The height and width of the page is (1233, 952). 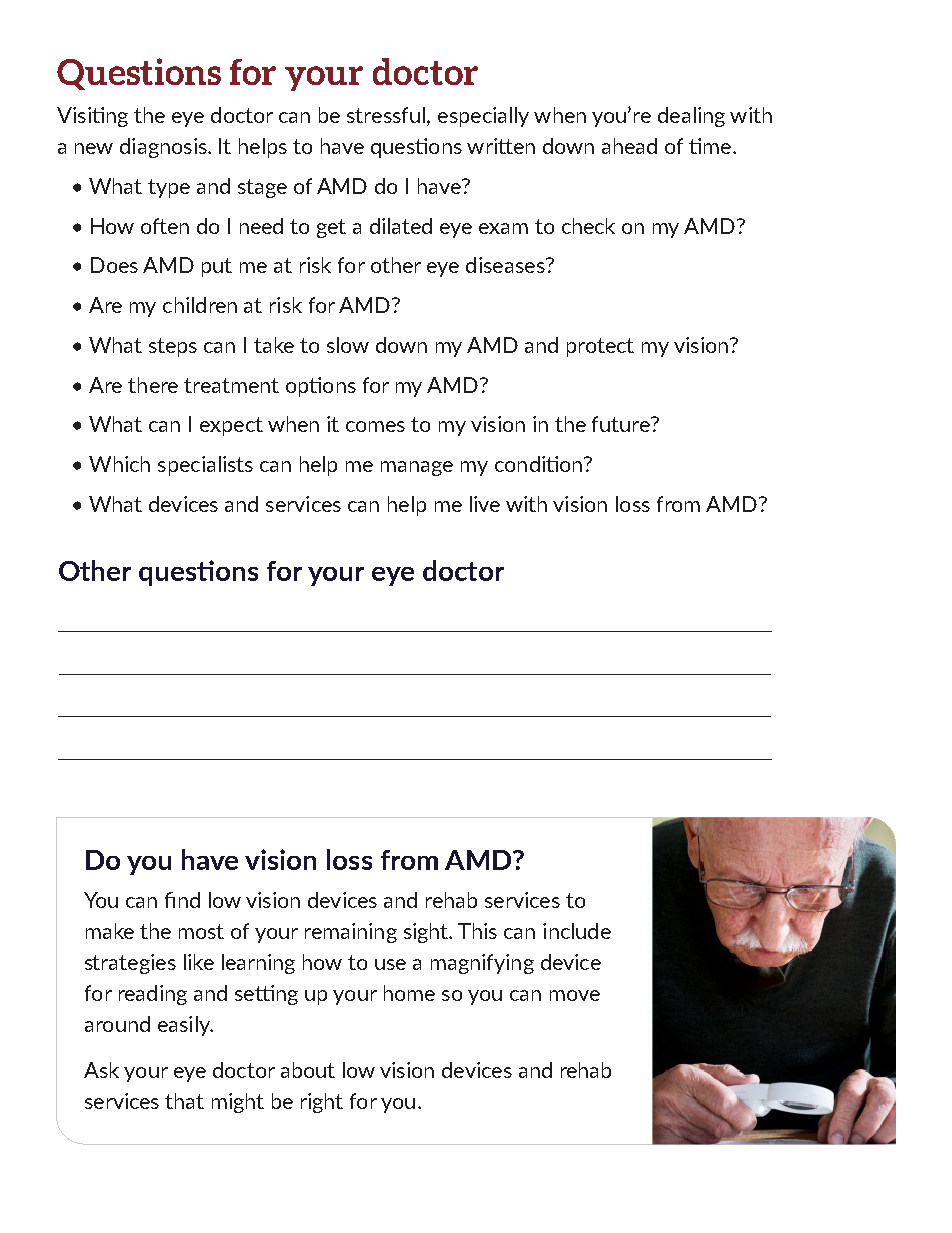 I want to click on there, so click(x=153, y=385).
